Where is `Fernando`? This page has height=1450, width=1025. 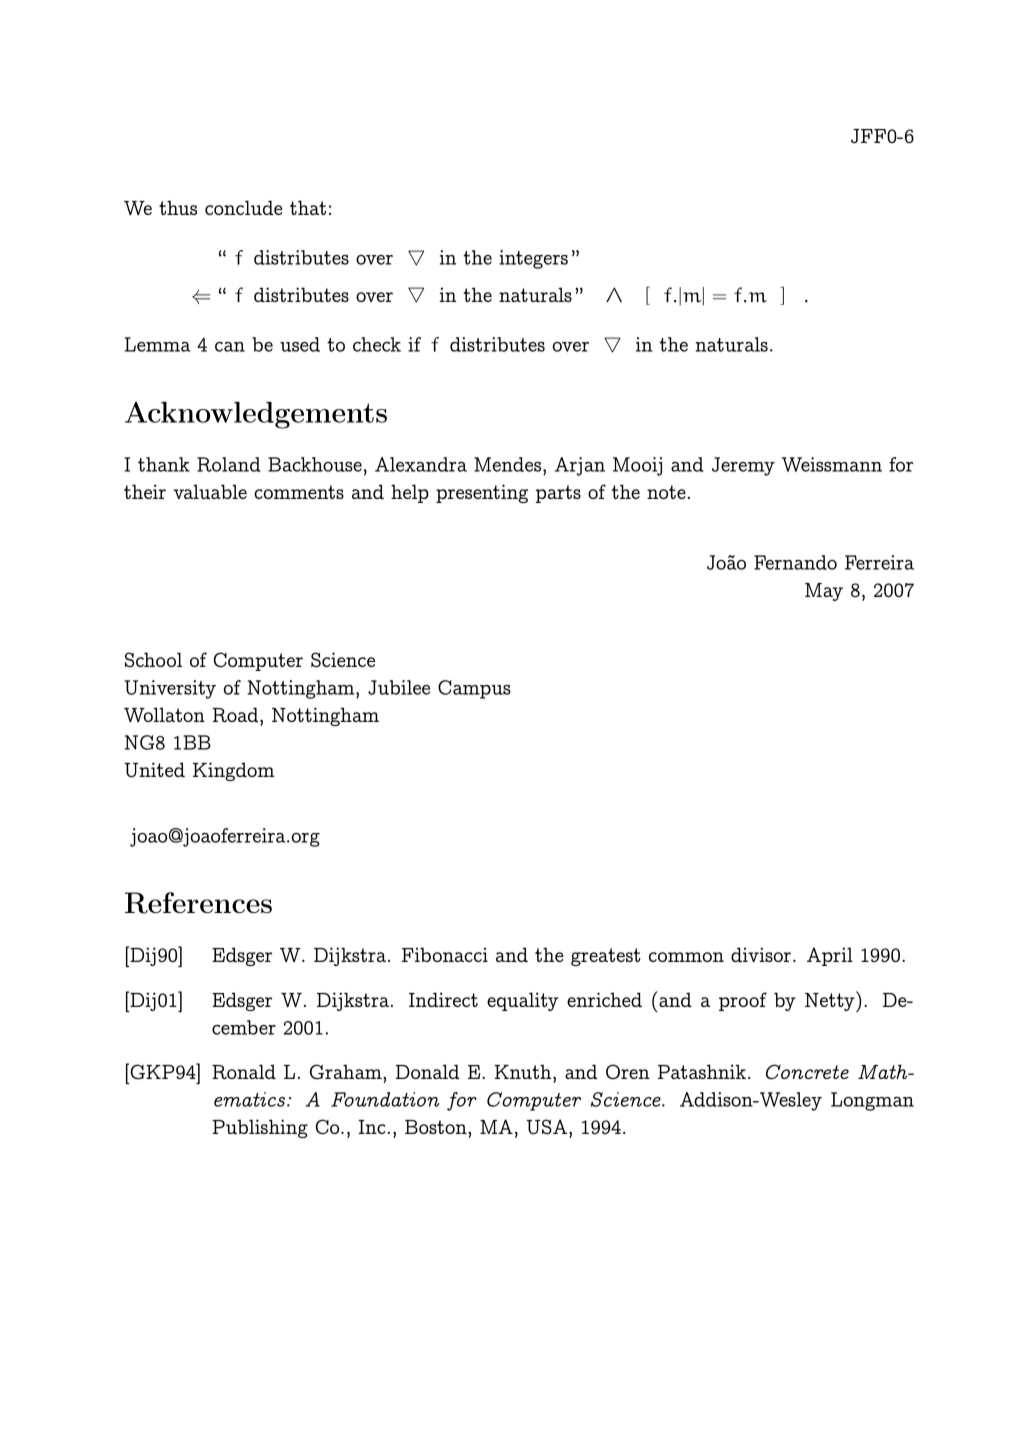 Fernando is located at coordinates (795, 562).
